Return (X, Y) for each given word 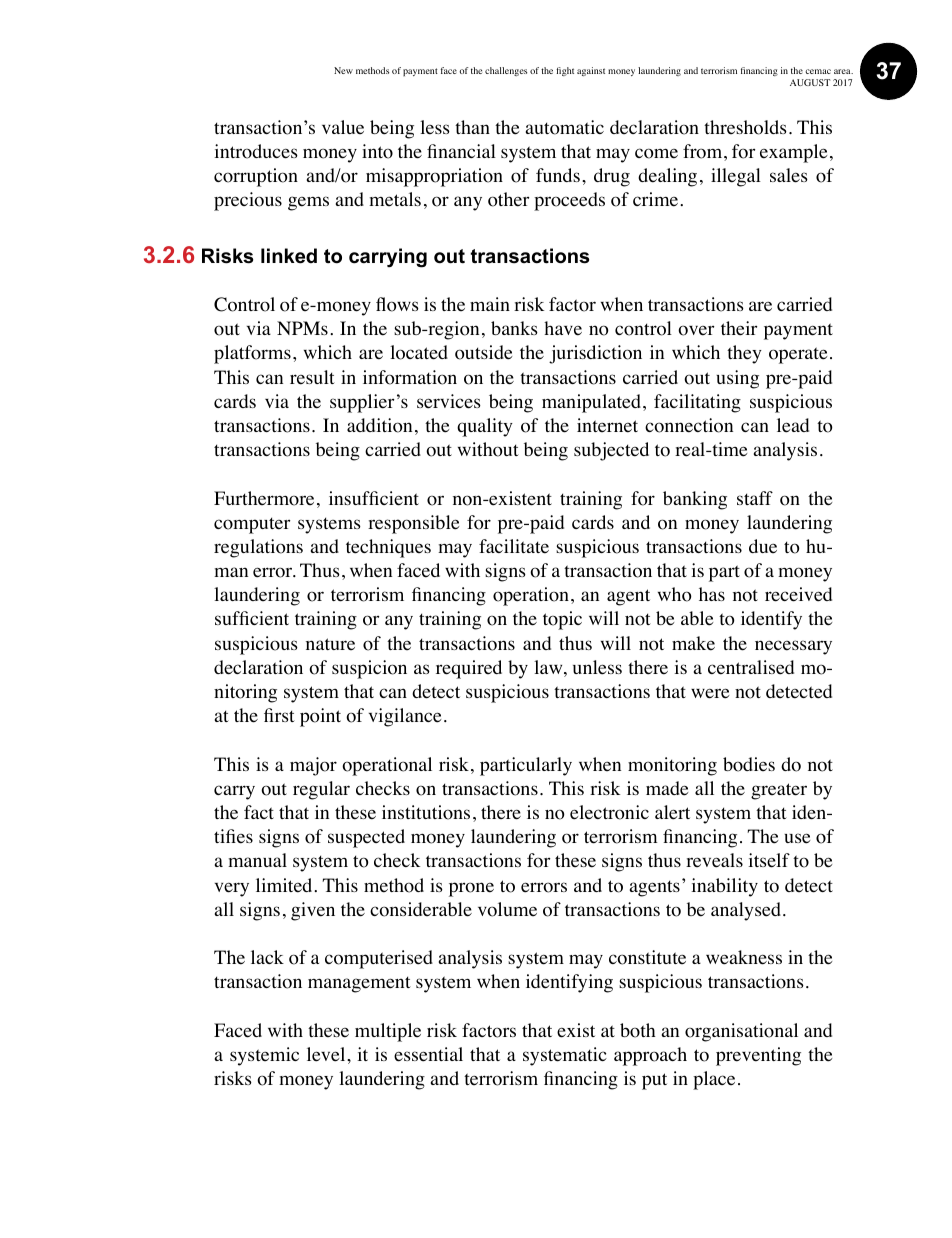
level (327, 1054)
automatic (565, 127)
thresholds (745, 127)
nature (330, 644)
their (739, 328)
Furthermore (264, 498)
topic (562, 620)
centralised (751, 667)
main (490, 304)
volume (507, 909)
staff (755, 498)
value (343, 127)
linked (289, 256)
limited (285, 885)
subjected (611, 451)
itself (769, 860)
